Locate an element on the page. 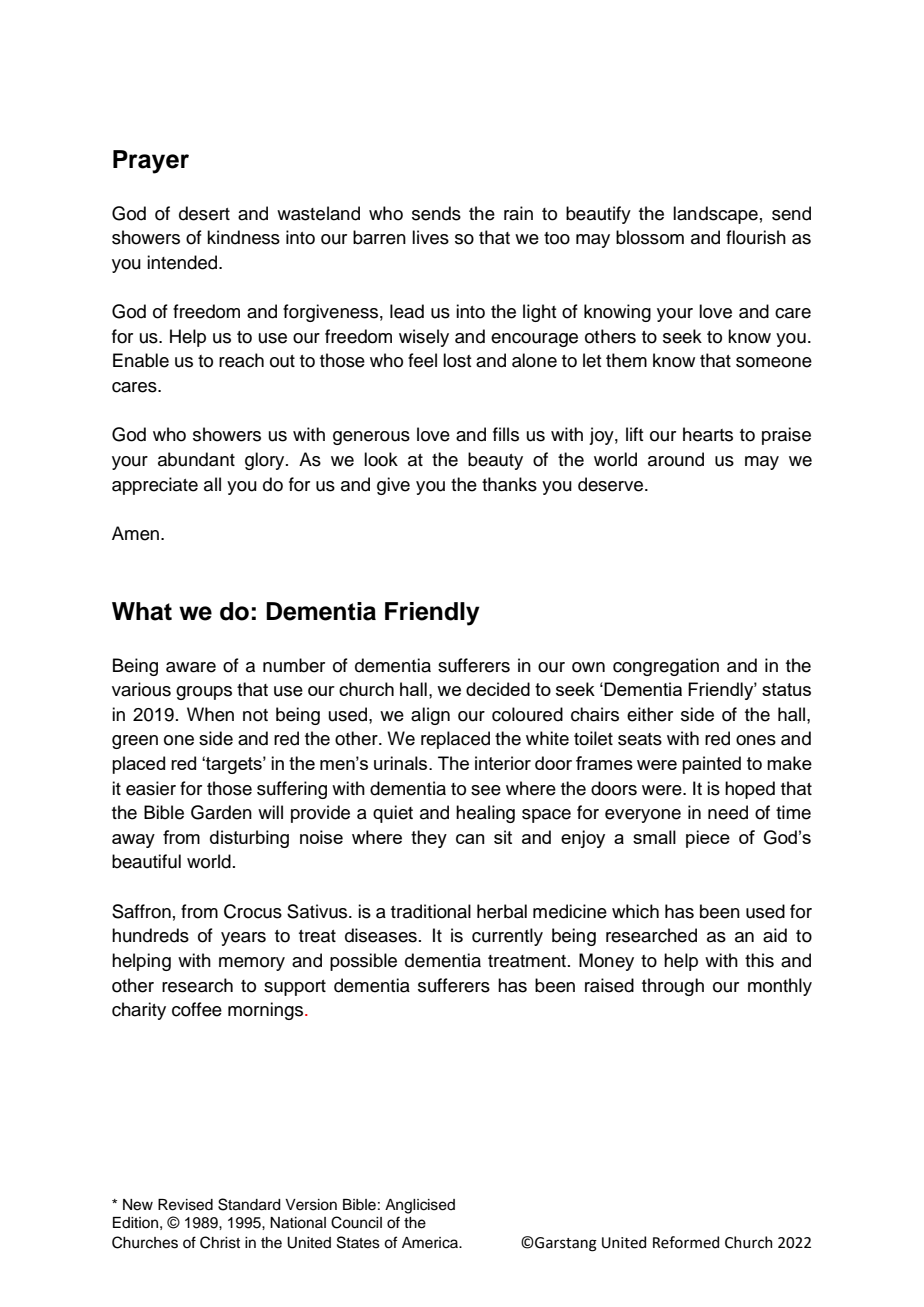 The image size is (924, 1307). align is located at coordinates (430, 716).
